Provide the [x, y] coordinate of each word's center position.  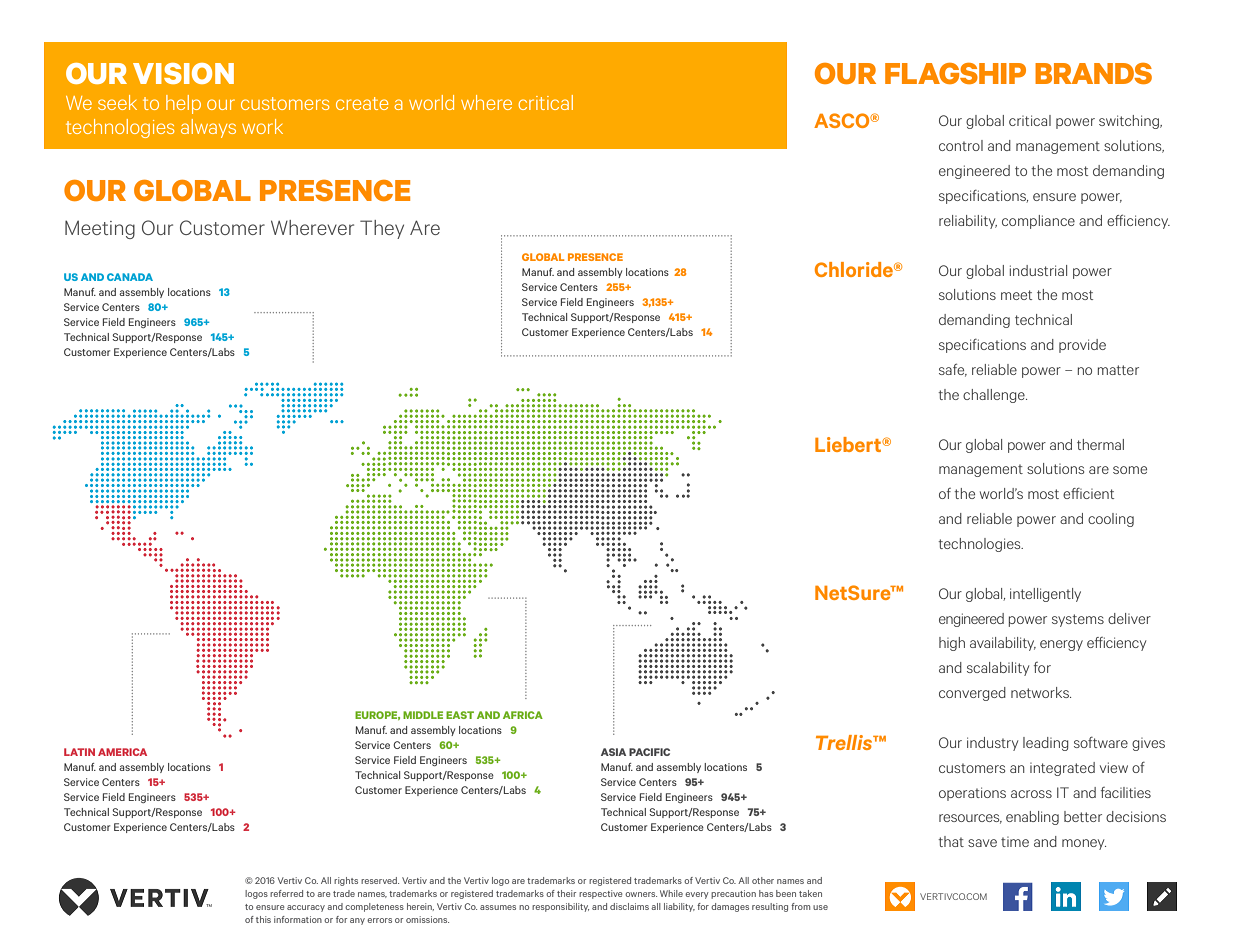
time [1015, 842]
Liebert [849, 444]
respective [600, 894]
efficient [1088, 493]
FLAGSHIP [955, 73]
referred [286, 893]
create [362, 103]
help [183, 104]
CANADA [130, 277]
